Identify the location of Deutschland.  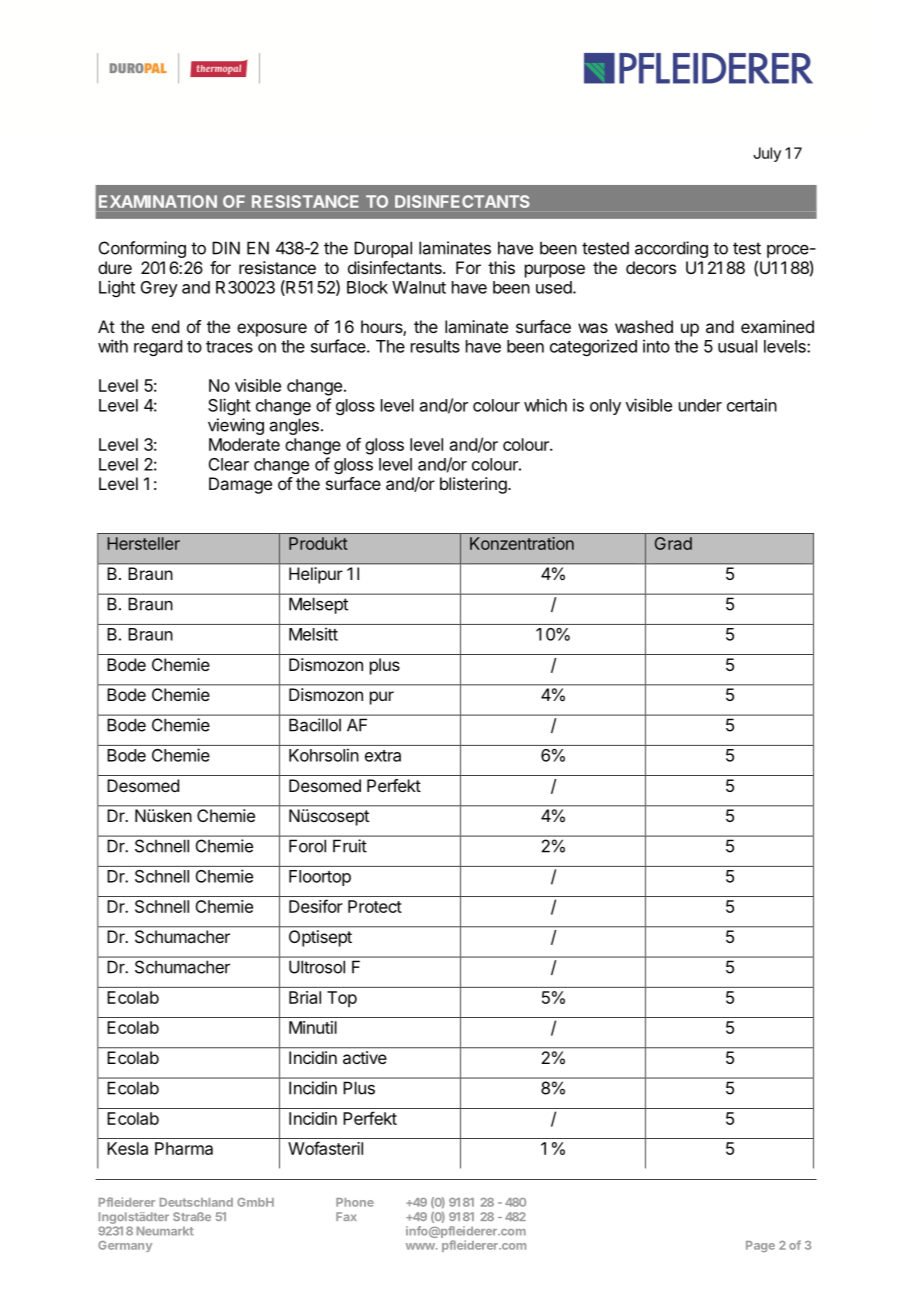
(196, 1202).
